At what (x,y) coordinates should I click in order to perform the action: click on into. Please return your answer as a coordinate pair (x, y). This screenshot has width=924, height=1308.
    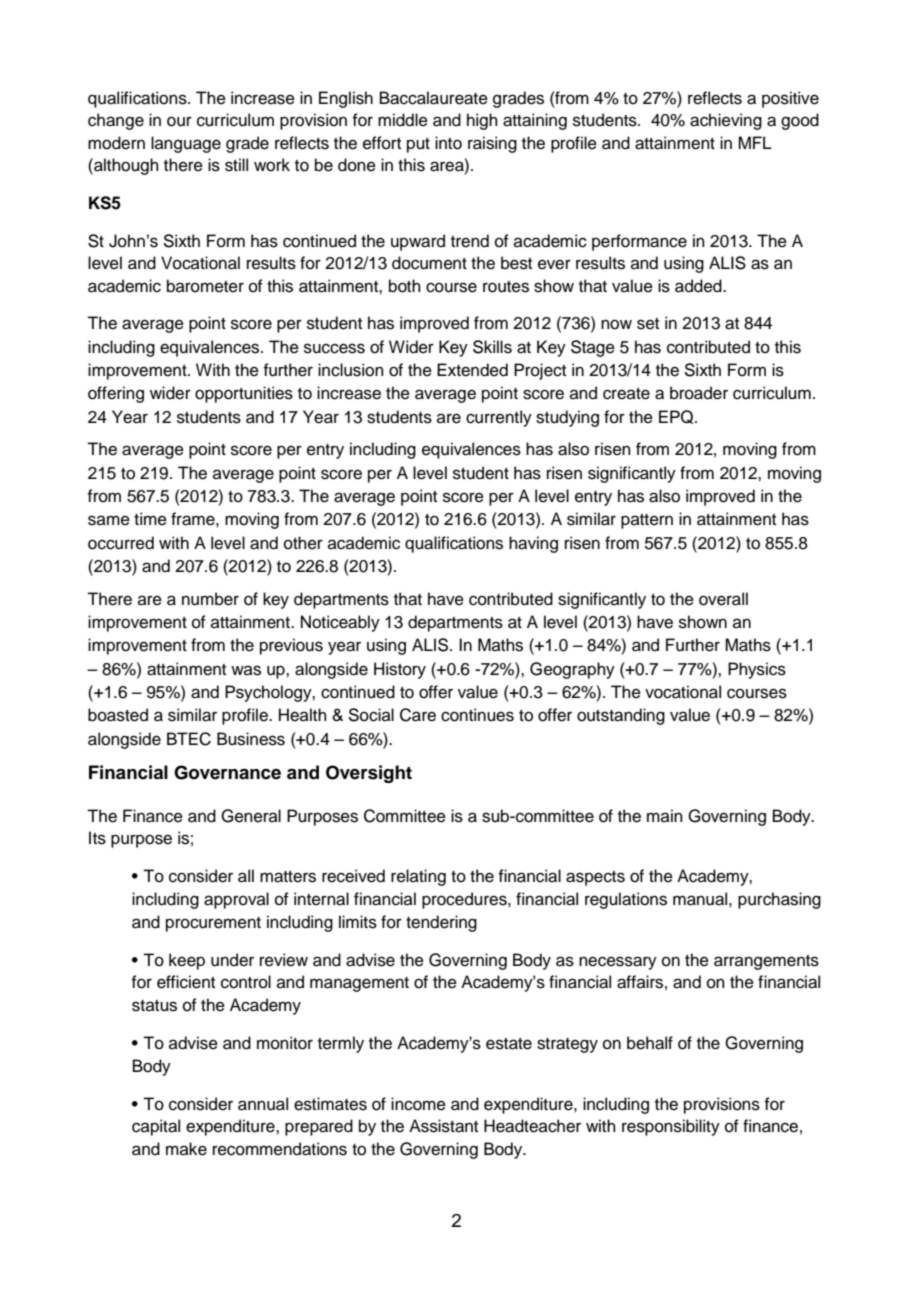
    Looking at the image, I should click on (448, 143).
